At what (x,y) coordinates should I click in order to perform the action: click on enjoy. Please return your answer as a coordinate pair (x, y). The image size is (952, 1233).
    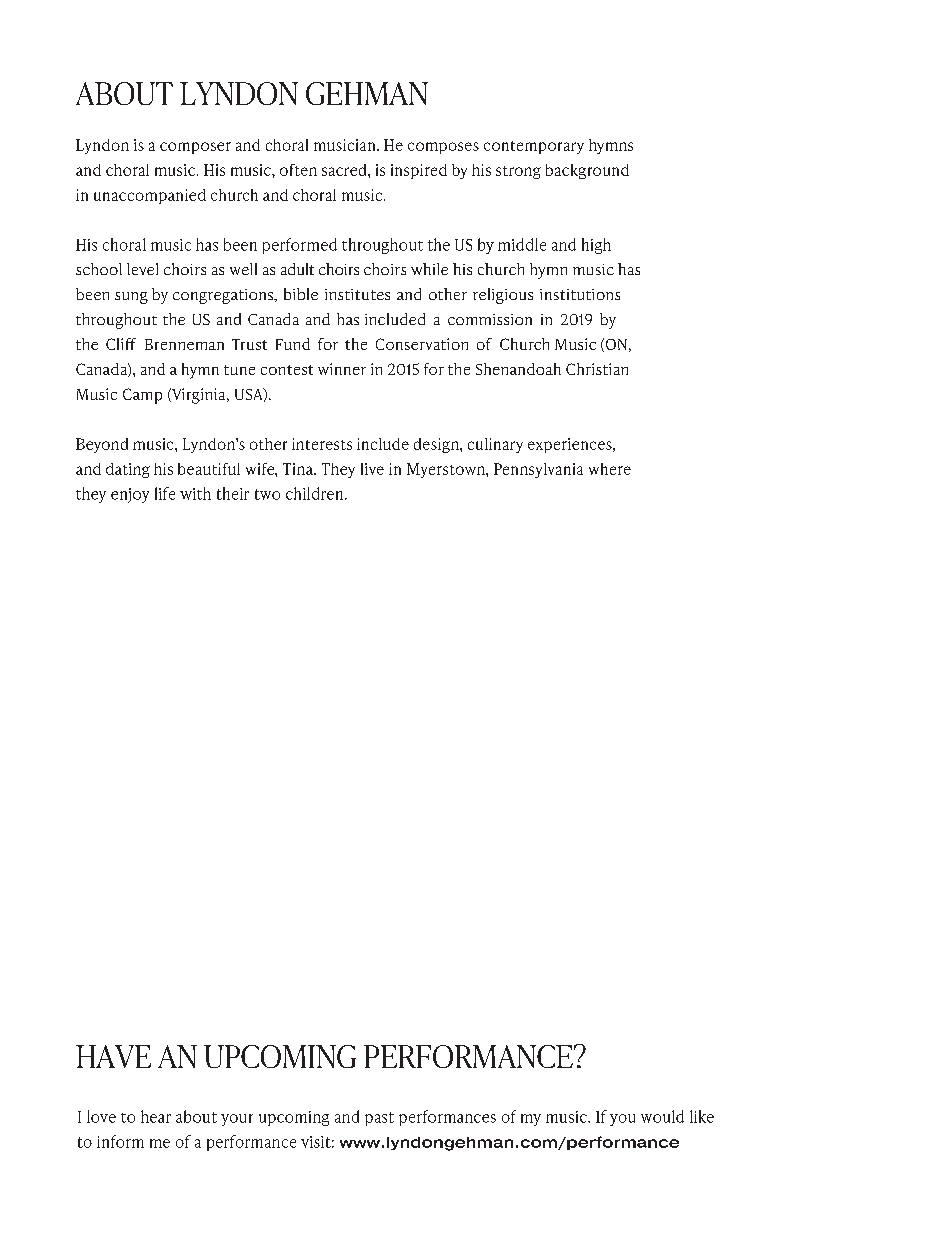
    Looking at the image, I should click on (130, 495).
